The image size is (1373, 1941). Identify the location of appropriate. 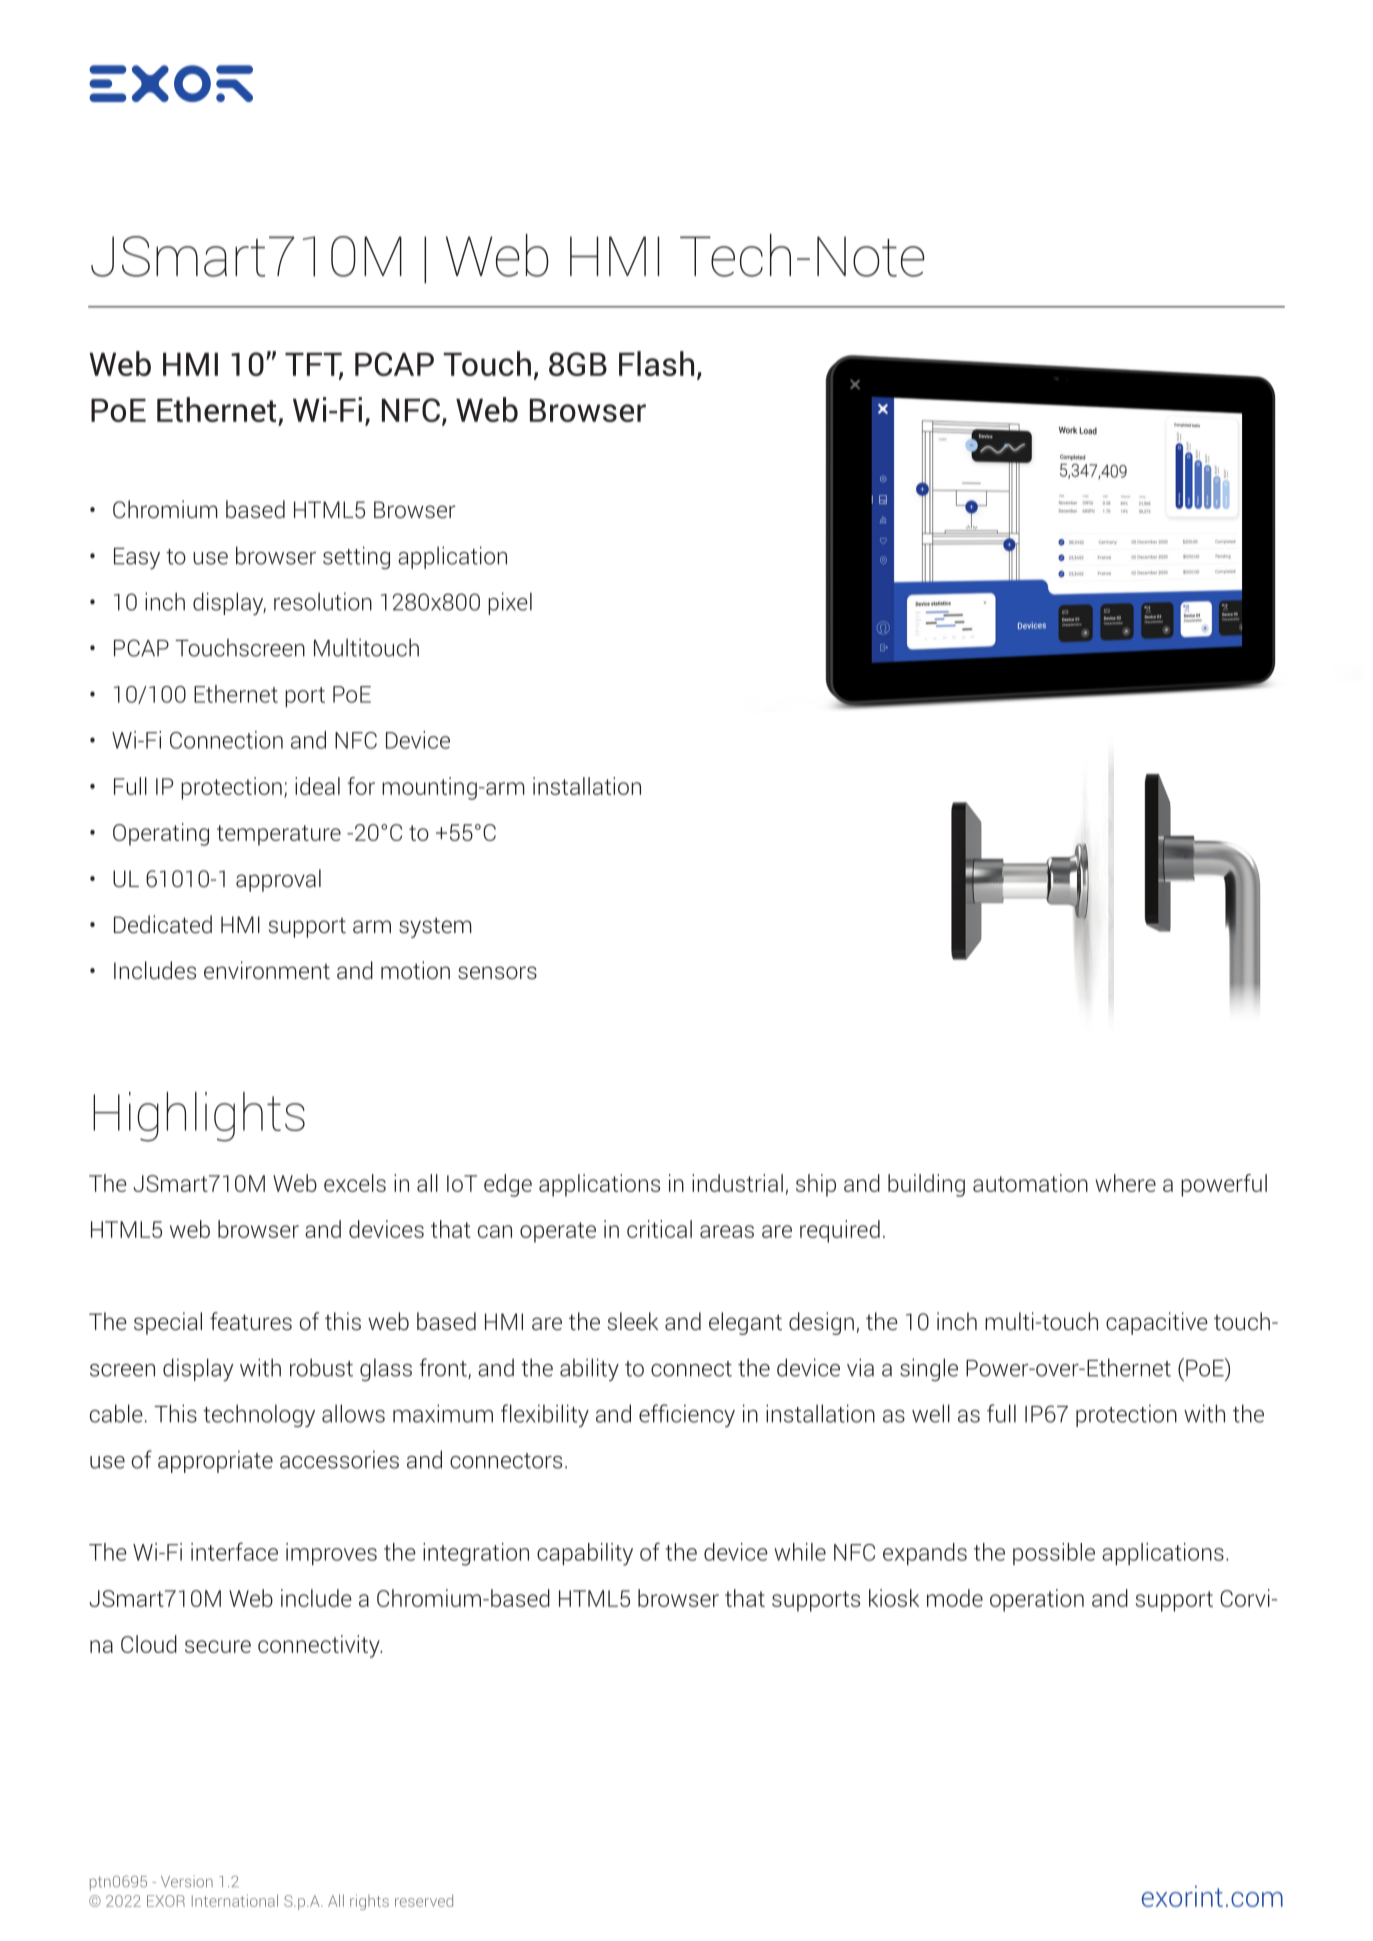
(215, 1461).
